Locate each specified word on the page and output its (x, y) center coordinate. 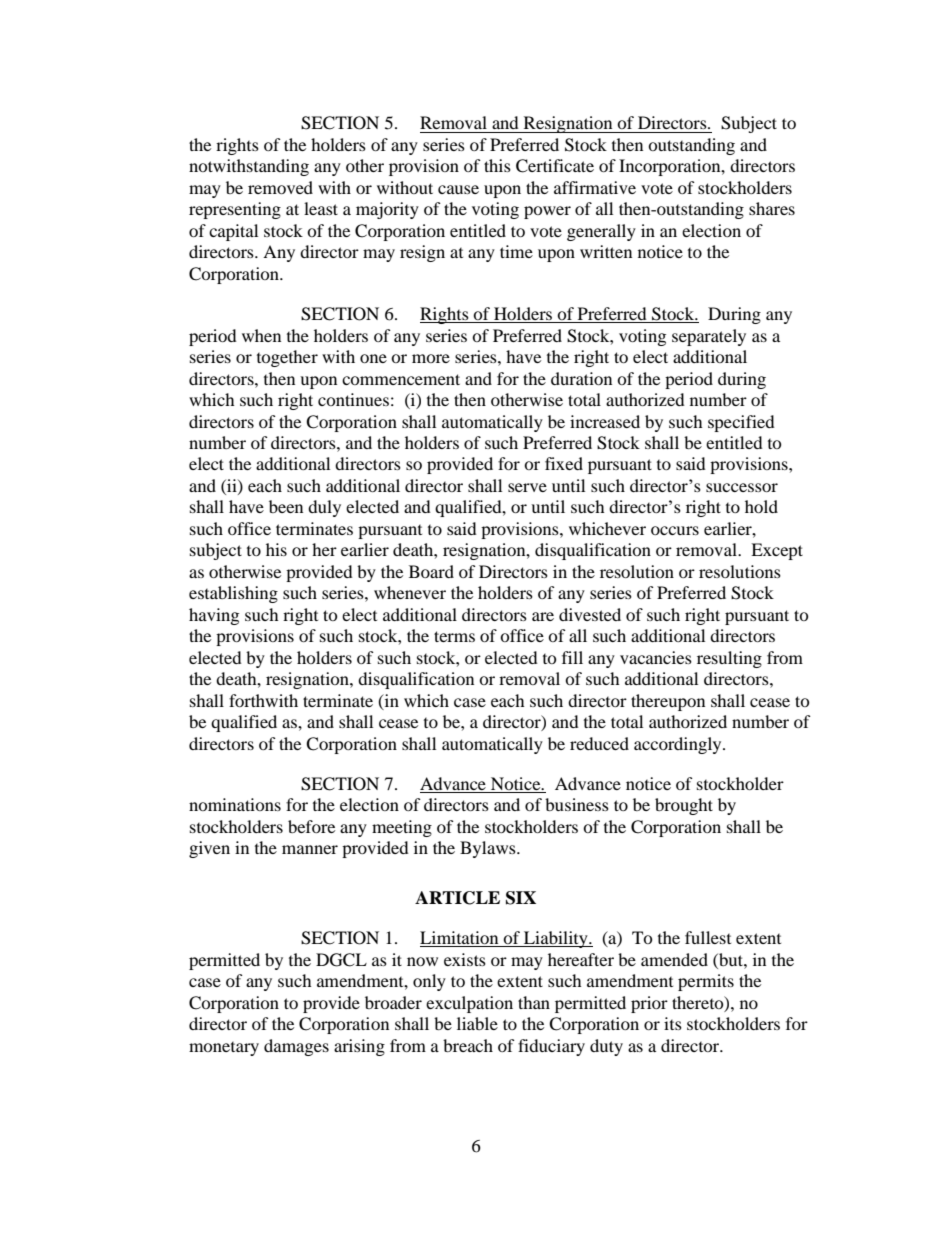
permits (706, 982)
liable (477, 1023)
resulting (729, 659)
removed (280, 187)
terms (454, 636)
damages (296, 1047)
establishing (233, 594)
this (497, 165)
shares (772, 208)
